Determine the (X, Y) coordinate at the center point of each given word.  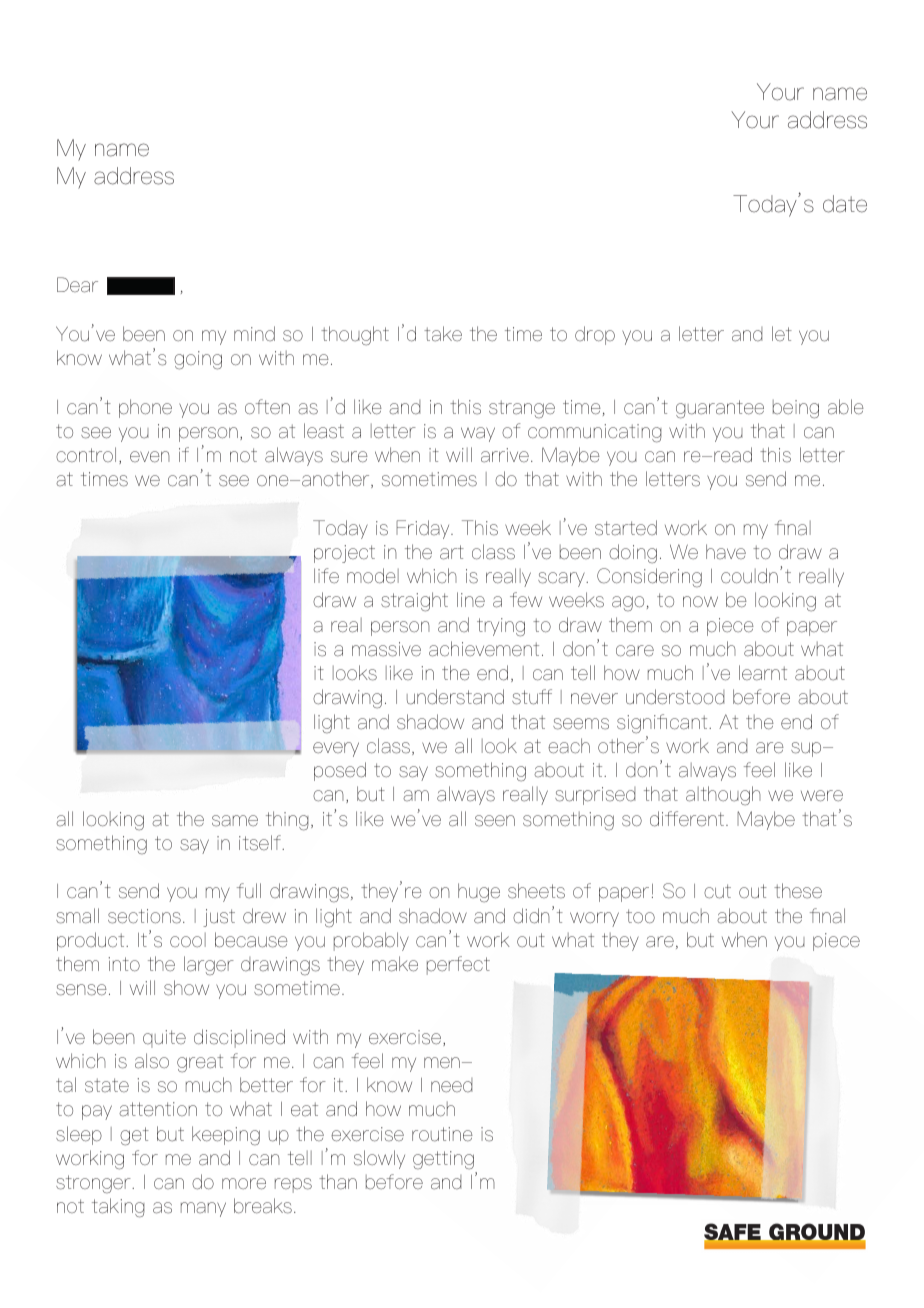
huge (479, 893)
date (845, 204)
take (443, 334)
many (203, 1209)
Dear (77, 285)
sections (144, 916)
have (726, 551)
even (150, 457)
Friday (424, 529)
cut (717, 891)
